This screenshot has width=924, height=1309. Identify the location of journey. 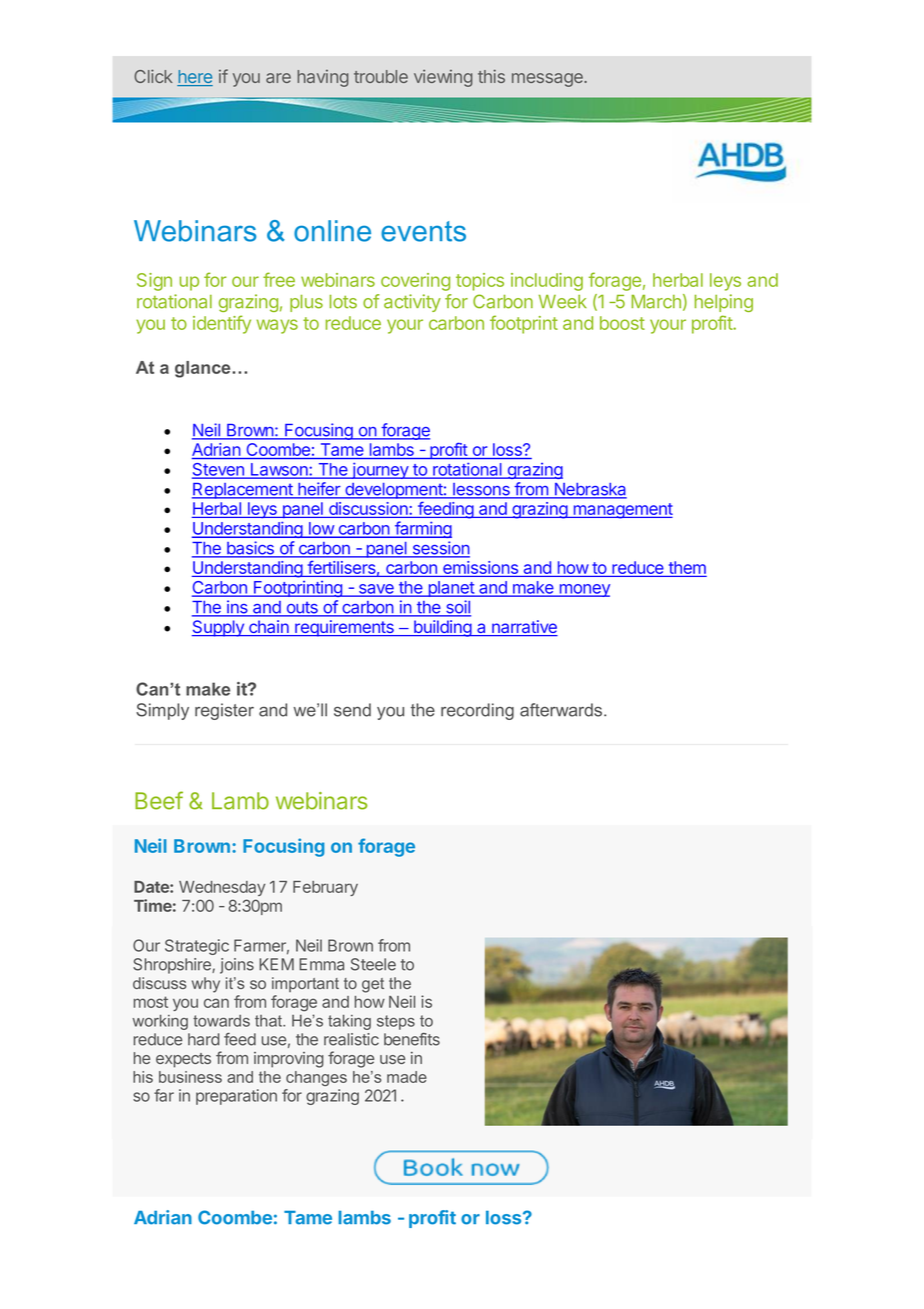
(380, 470).
